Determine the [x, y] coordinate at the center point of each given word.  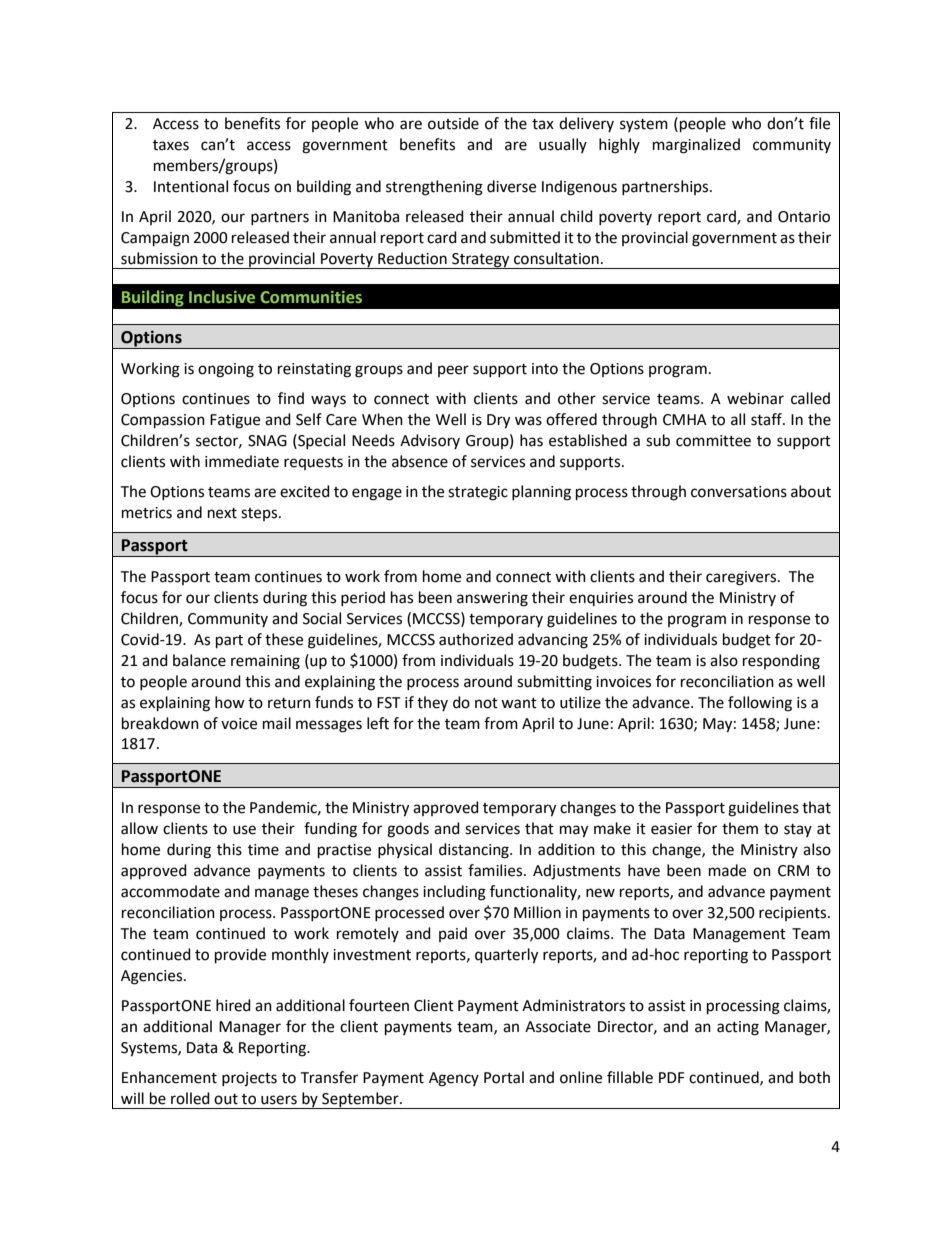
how [230, 702]
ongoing [226, 370]
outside [453, 123]
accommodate [170, 891]
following [760, 704]
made [727, 870]
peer [453, 371]
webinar [755, 398]
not [486, 703]
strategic [478, 493]
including [454, 893]
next [222, 513]
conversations [739, 492]
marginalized [696, 146]
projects [249, 1079]
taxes [171, 145]
